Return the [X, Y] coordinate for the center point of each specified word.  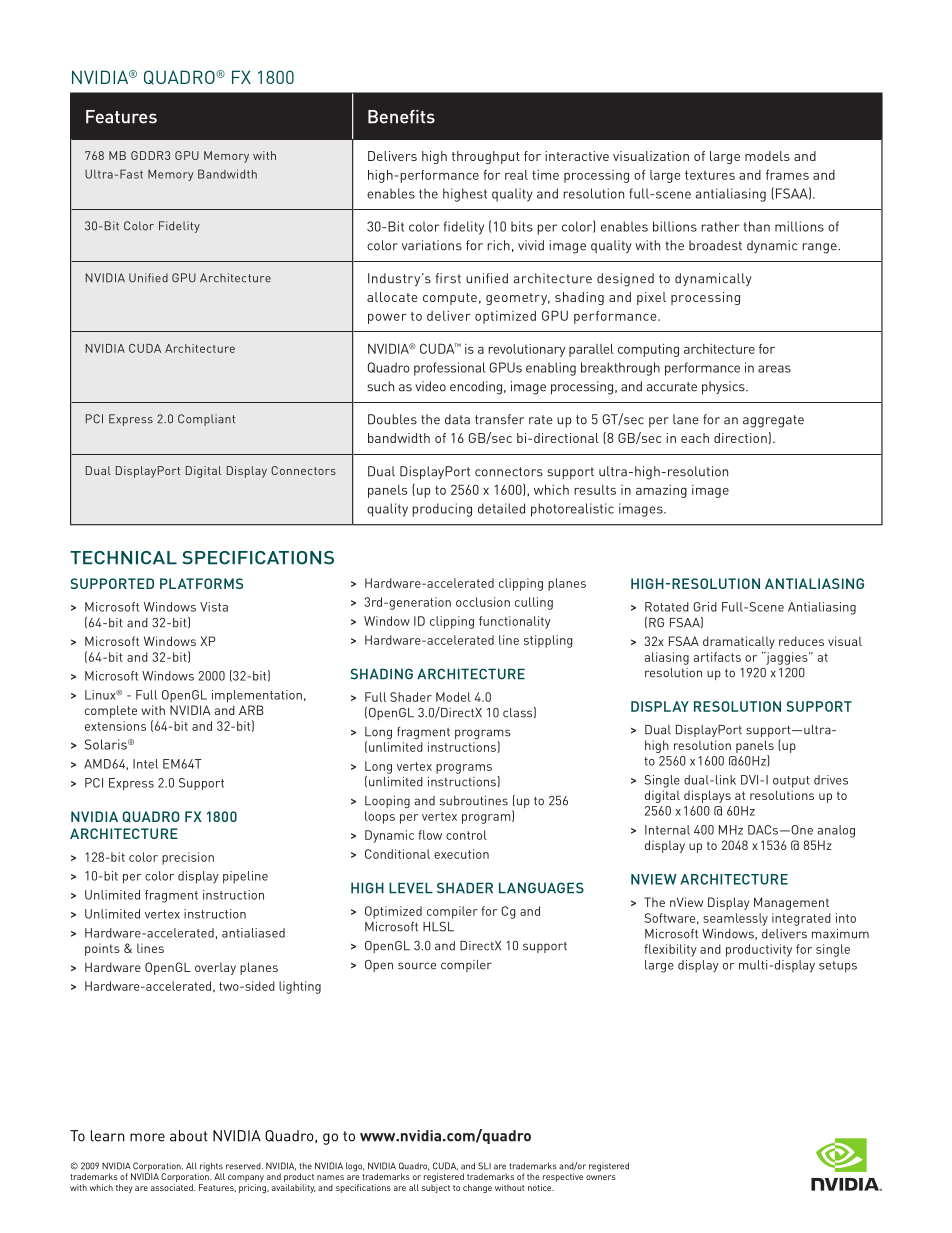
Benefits [401, 117]
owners [601, 1177]
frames [787, 174]
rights [211, 1168]
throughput [486, 157]
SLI [484, 1166]
